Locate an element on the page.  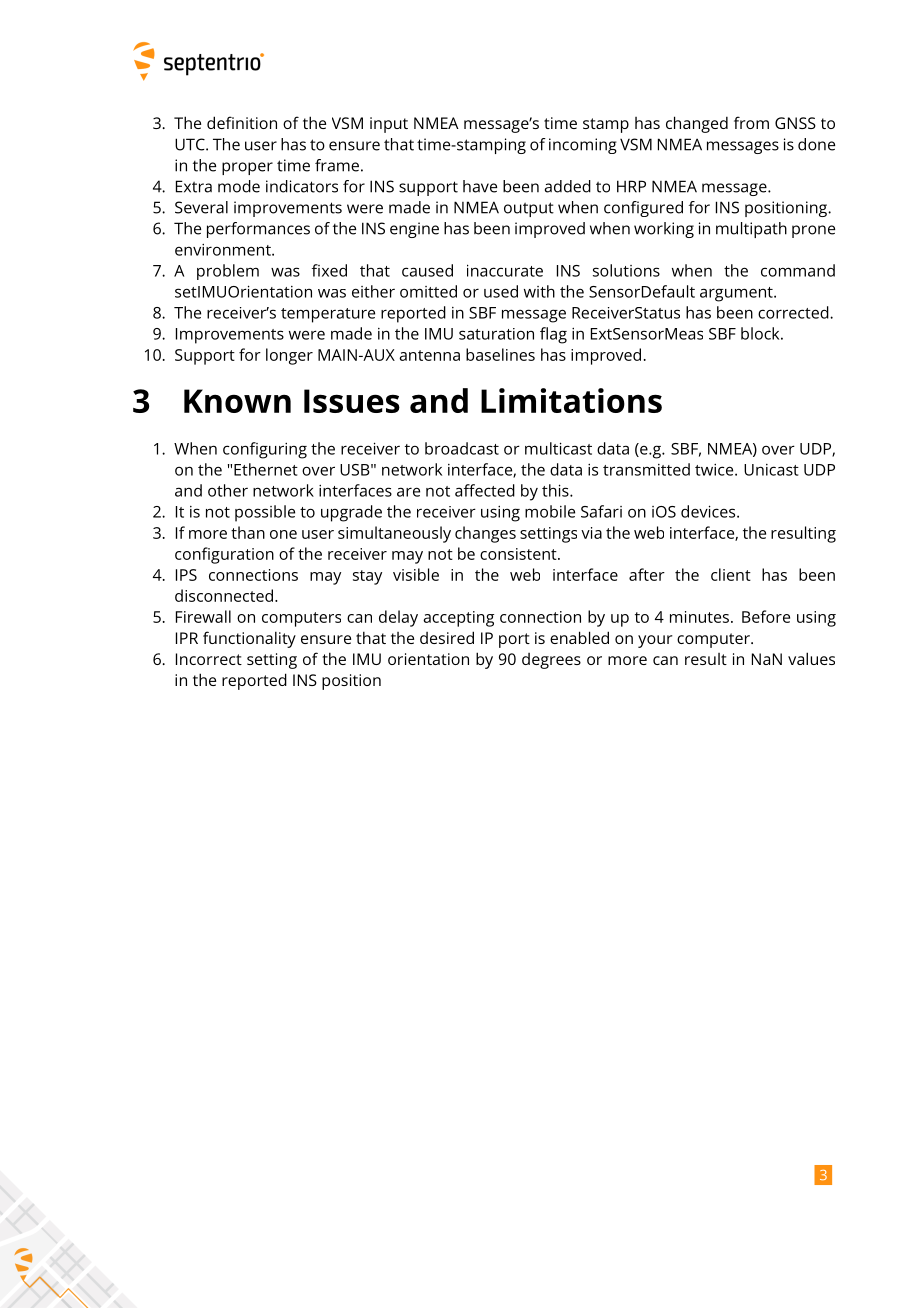
functionality is located at coordinates (249, 639).
